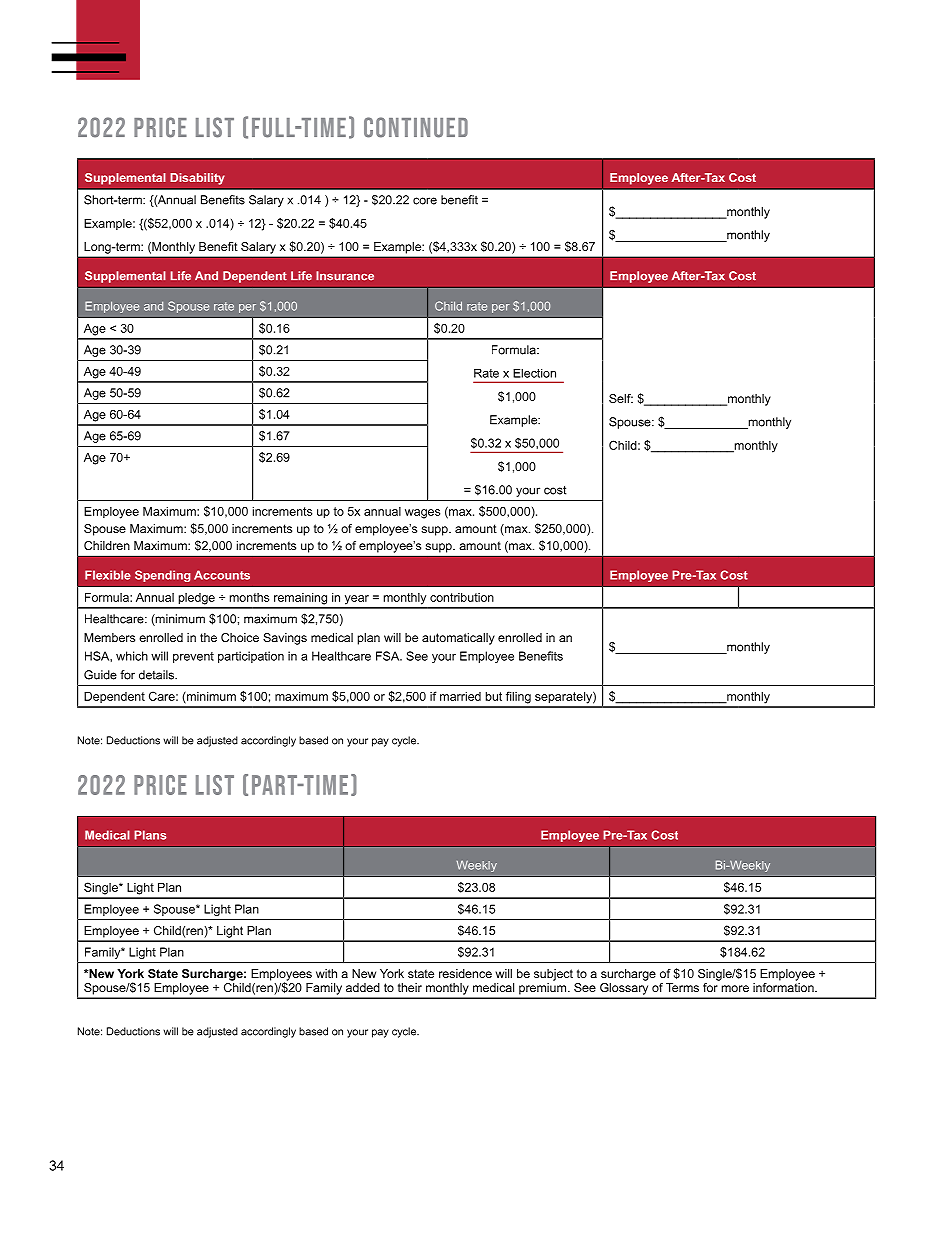 The height and width of the image is (1233, 952). I want to click on with, so click(326, 973).
